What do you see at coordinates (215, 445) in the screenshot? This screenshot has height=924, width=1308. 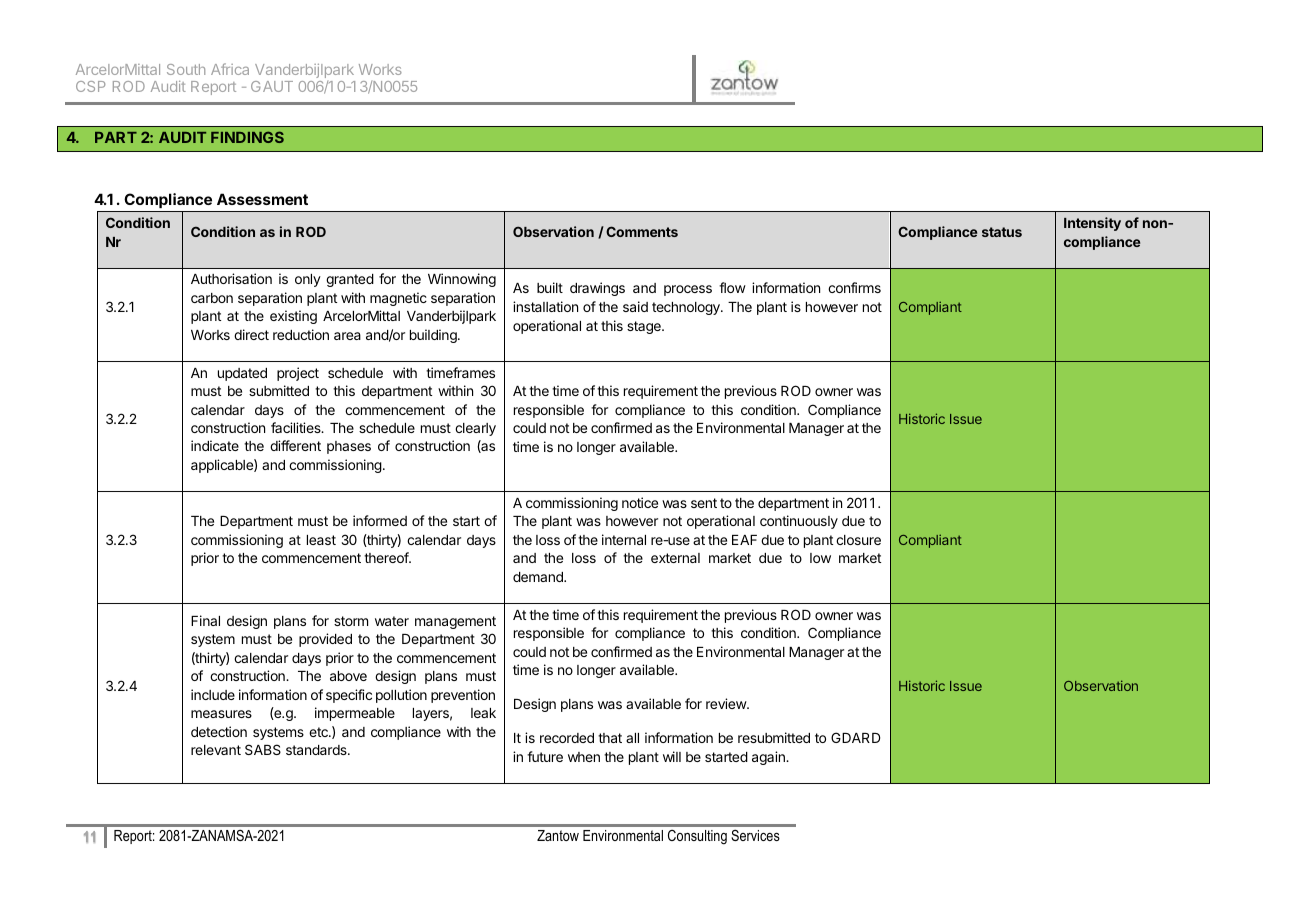 I see `indicate` at bounding box center [215, 445].
